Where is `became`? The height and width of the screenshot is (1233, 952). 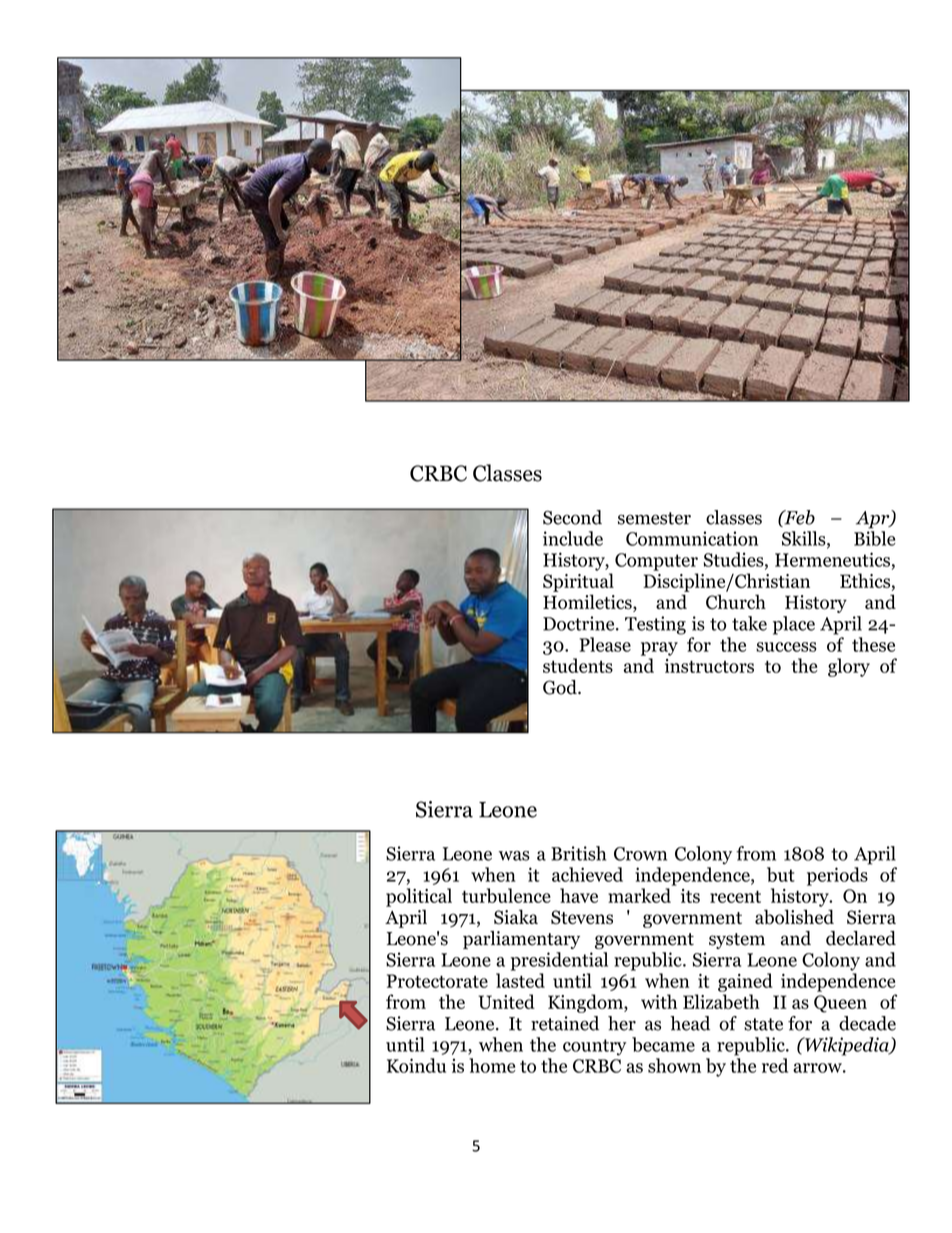
became is located at coordinates (663, 1044).
